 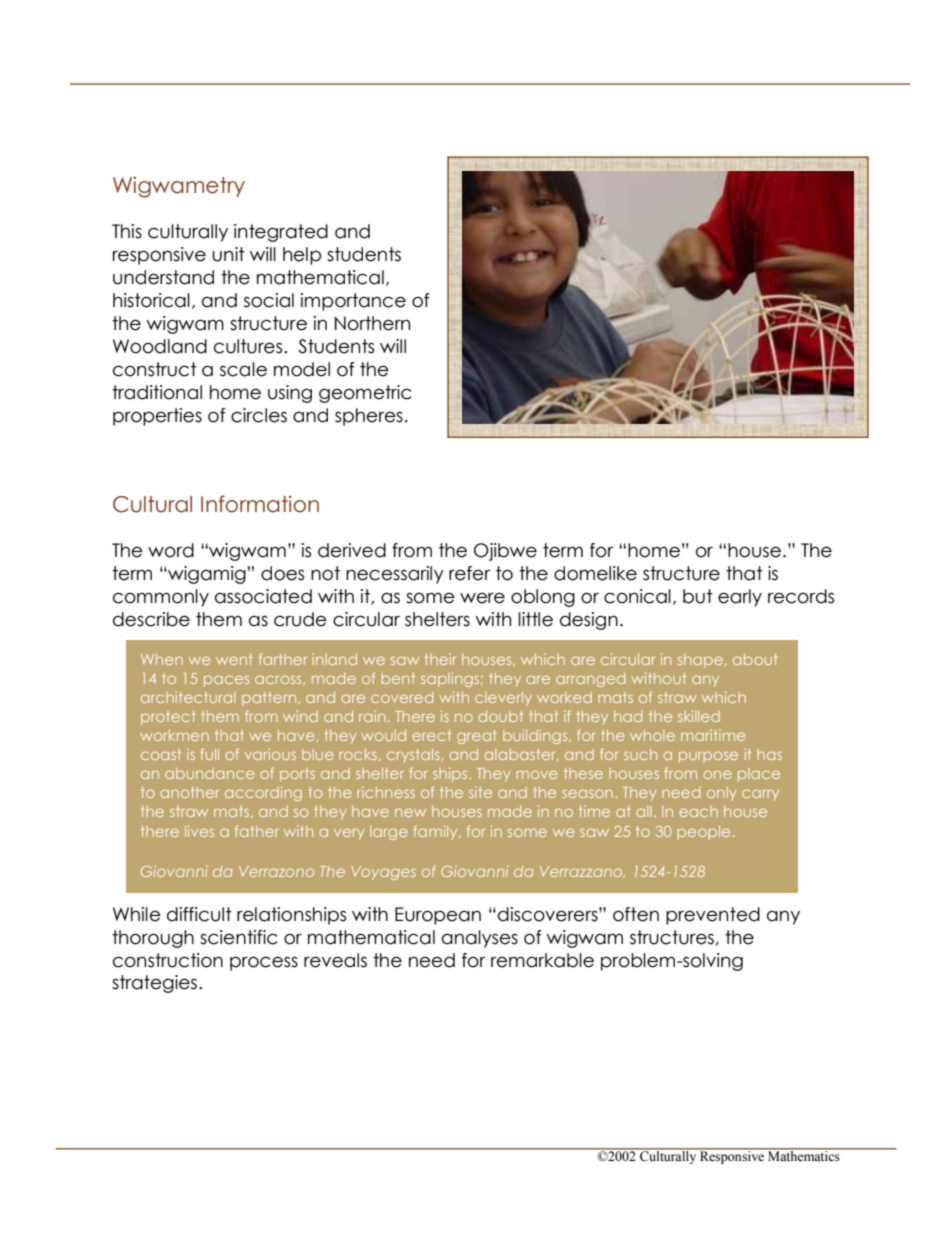 What do you see at coordinates (353, 302) in the screenshot?
I see `importance` at bounding box center [353, 302].
